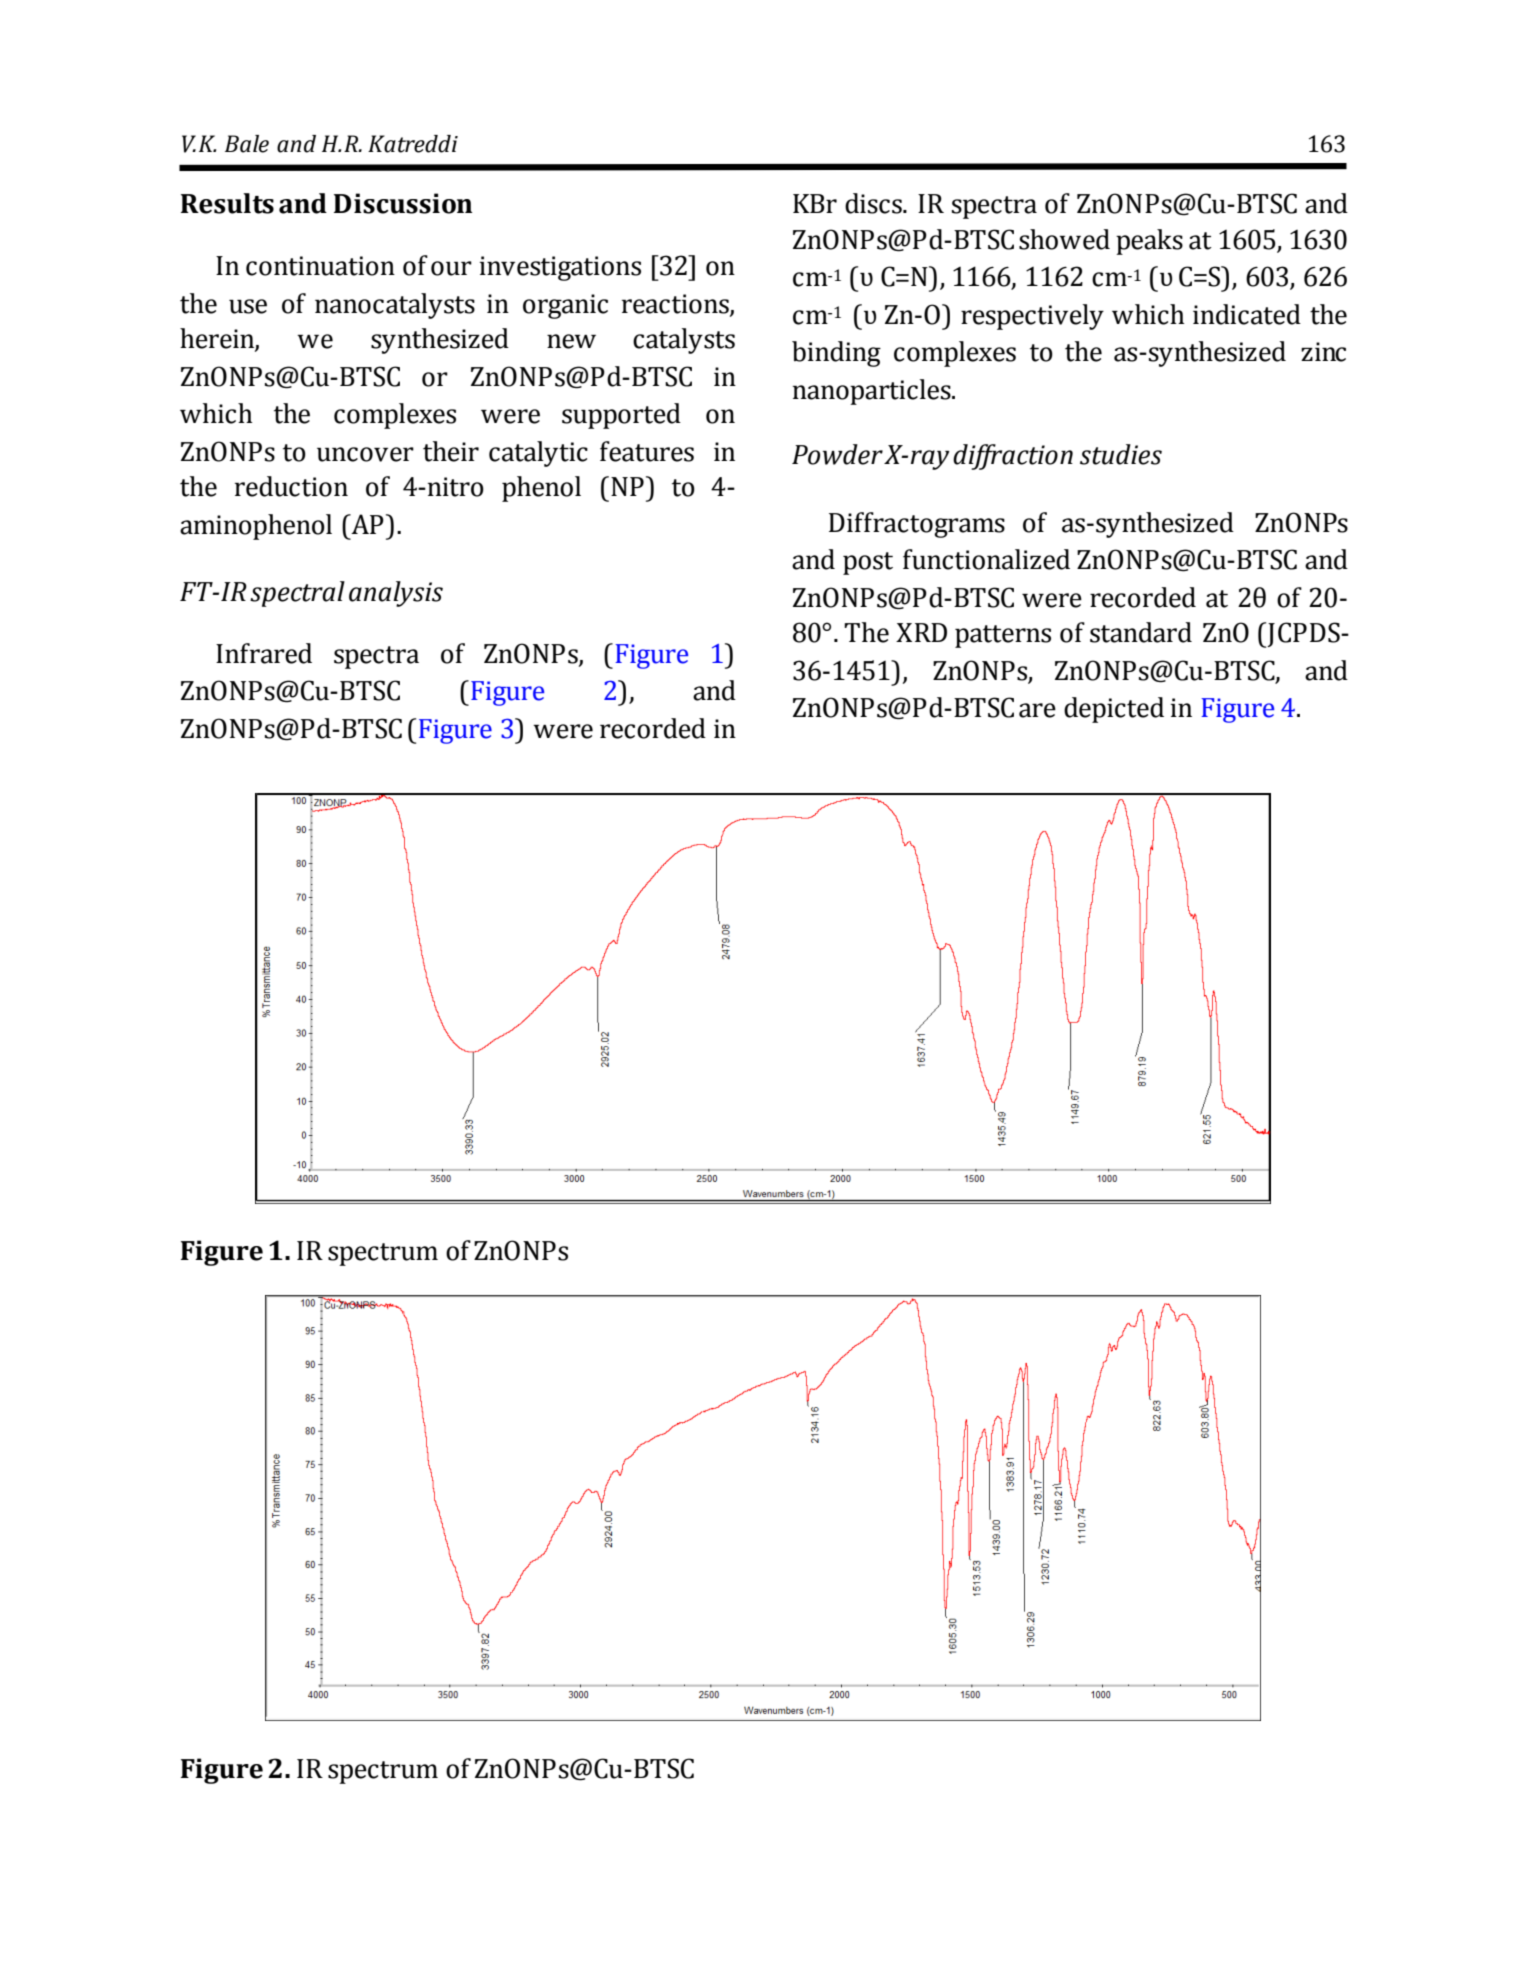  I want to click on discs, so click(874, 203).
